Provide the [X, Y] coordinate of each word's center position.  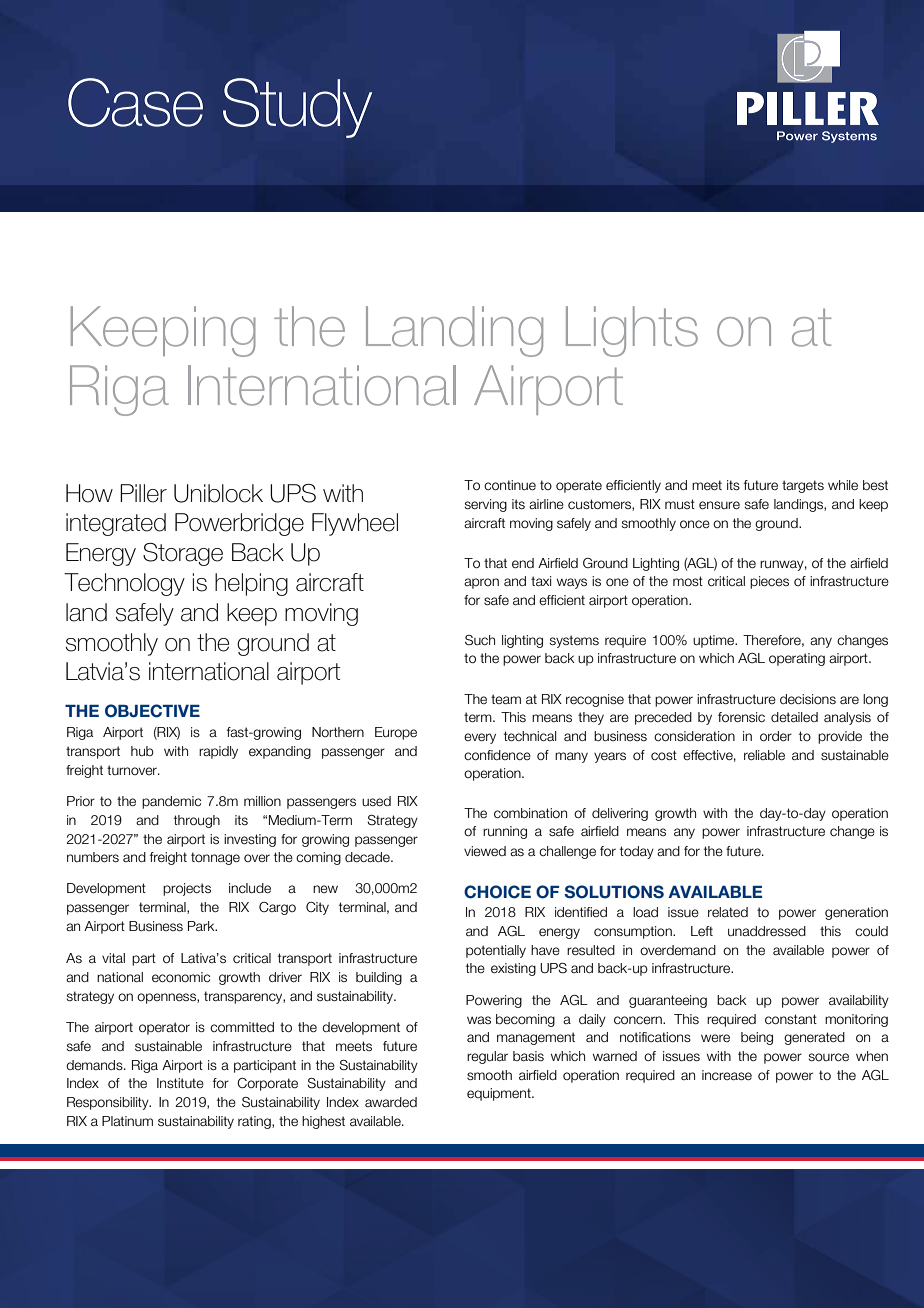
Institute [180, 1083]
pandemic [171, 802]
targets [803, 486]
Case [135, 102]
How [89, 493]
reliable [764, 755]
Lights [632, 331]
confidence [497, 755]
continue [510, 485]
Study [297, 108]
